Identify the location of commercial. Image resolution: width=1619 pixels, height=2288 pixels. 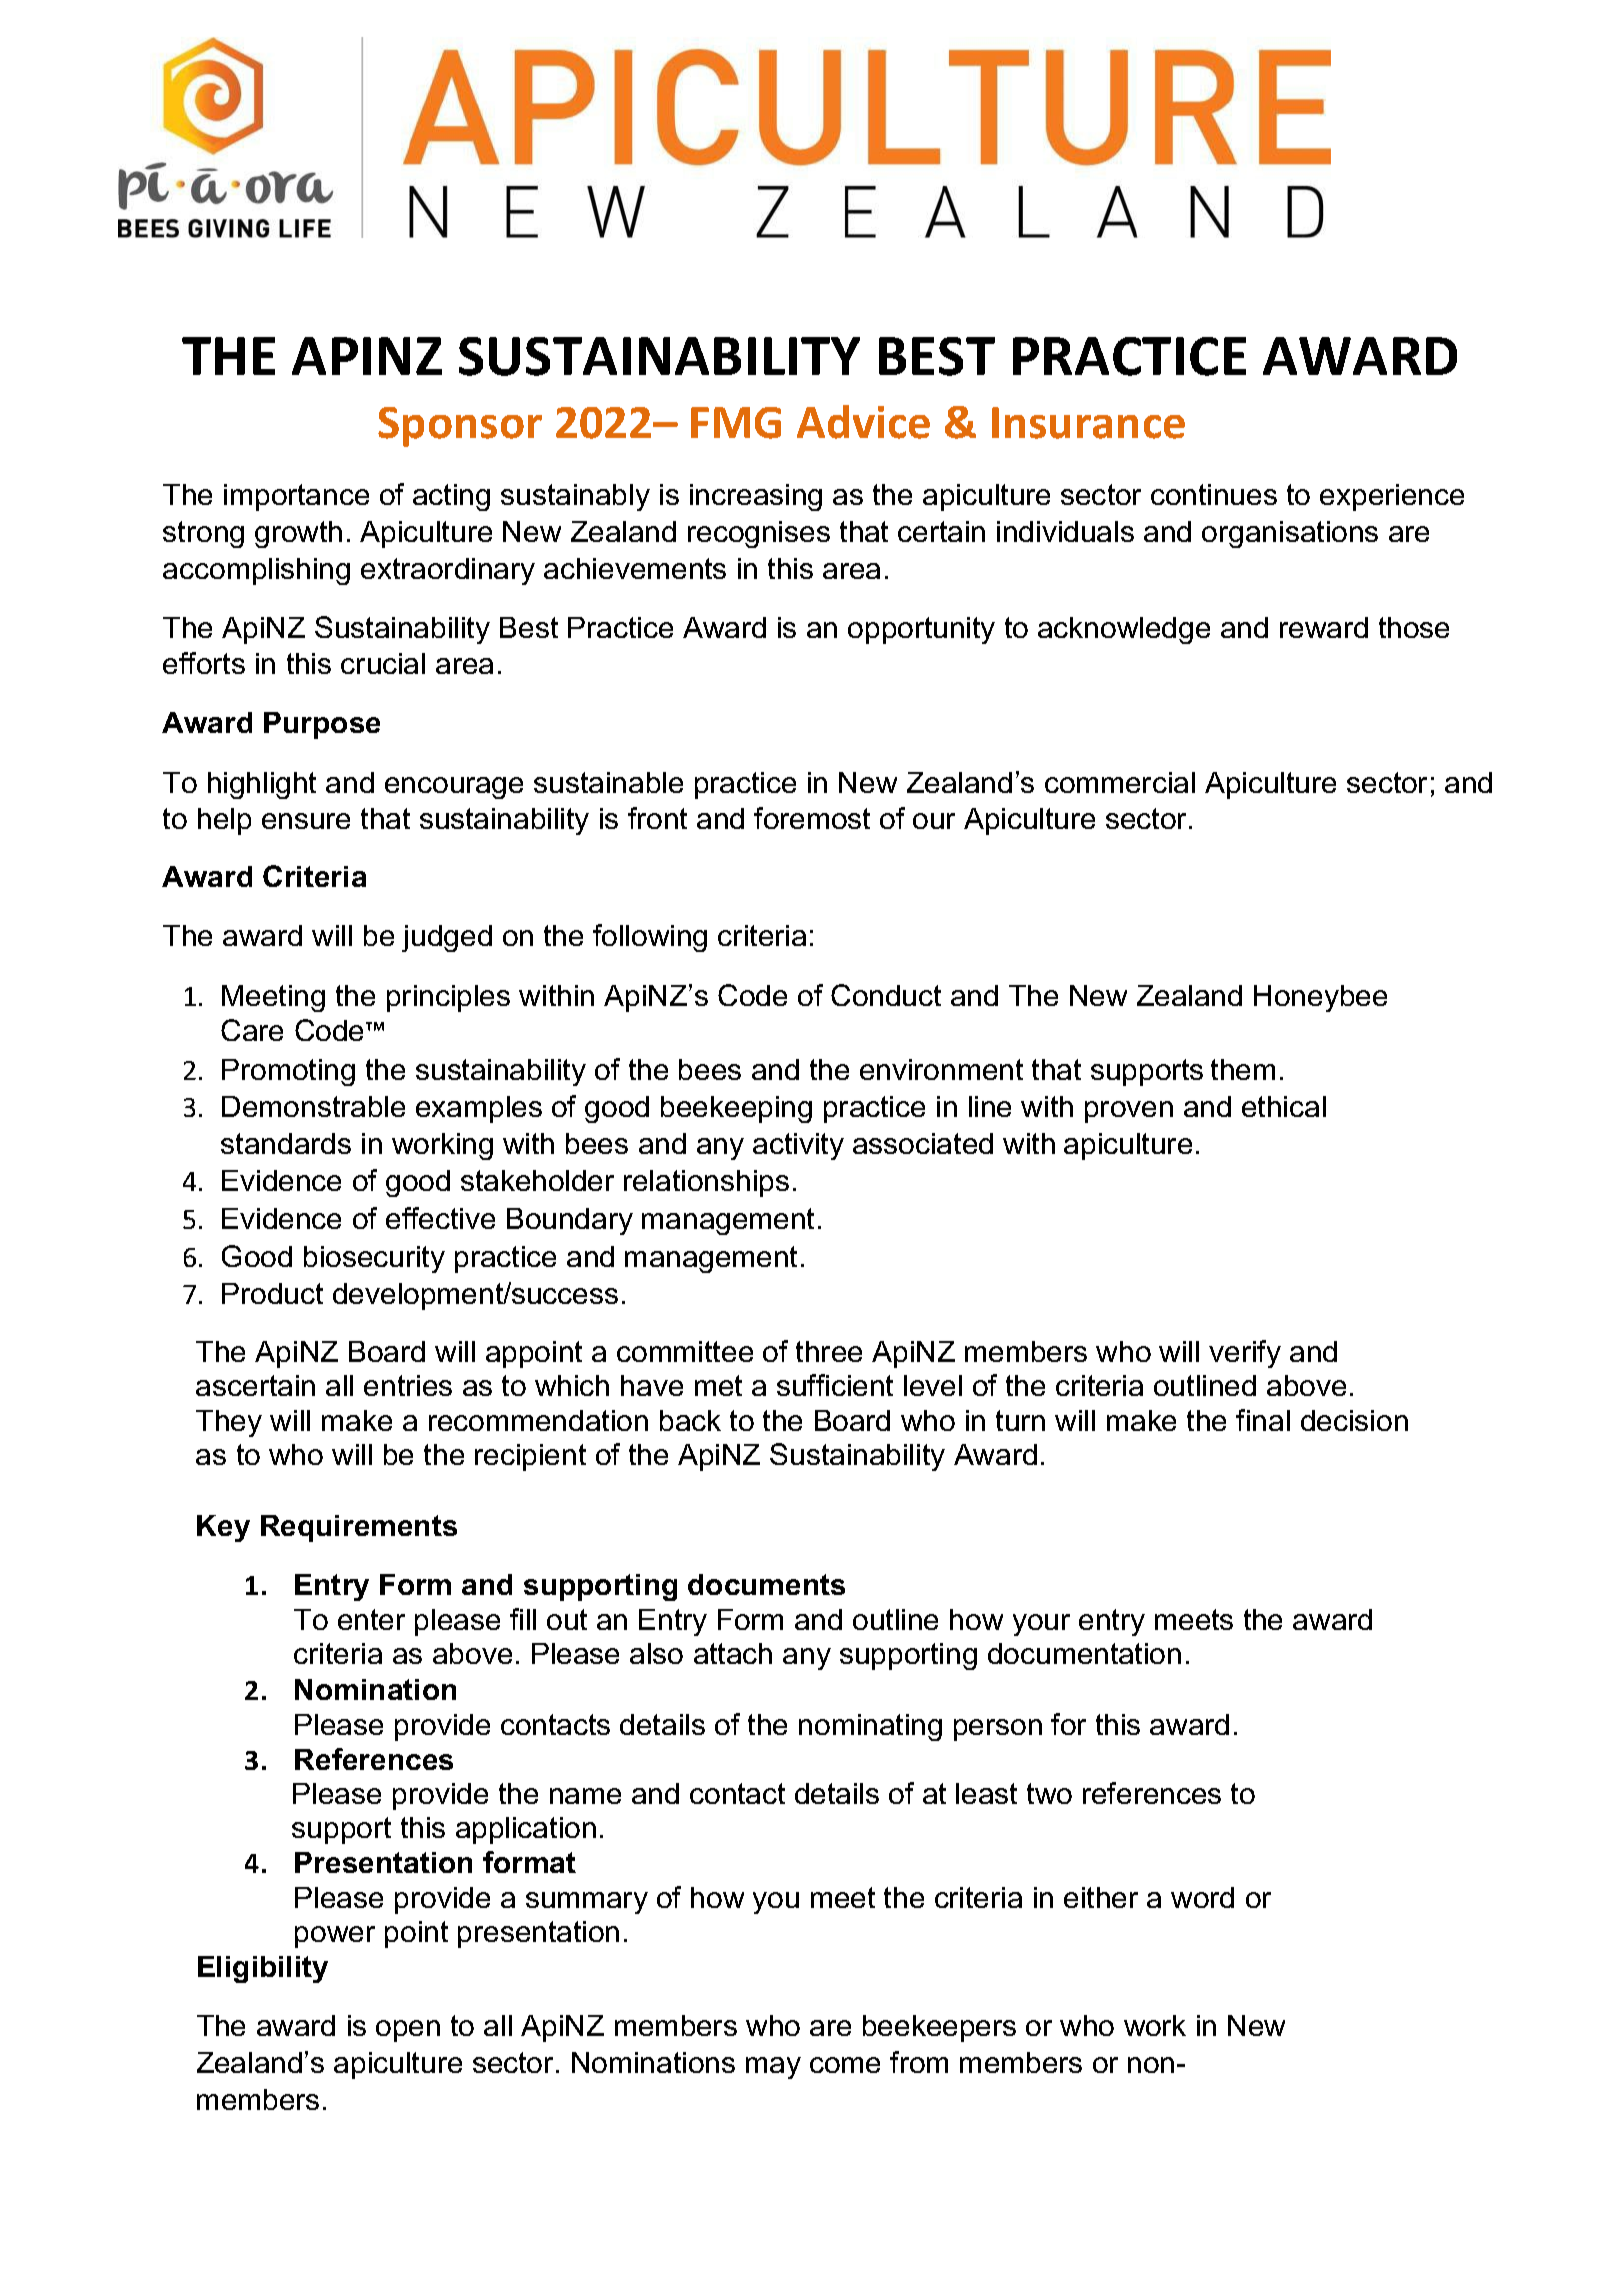
(1120, 782).
